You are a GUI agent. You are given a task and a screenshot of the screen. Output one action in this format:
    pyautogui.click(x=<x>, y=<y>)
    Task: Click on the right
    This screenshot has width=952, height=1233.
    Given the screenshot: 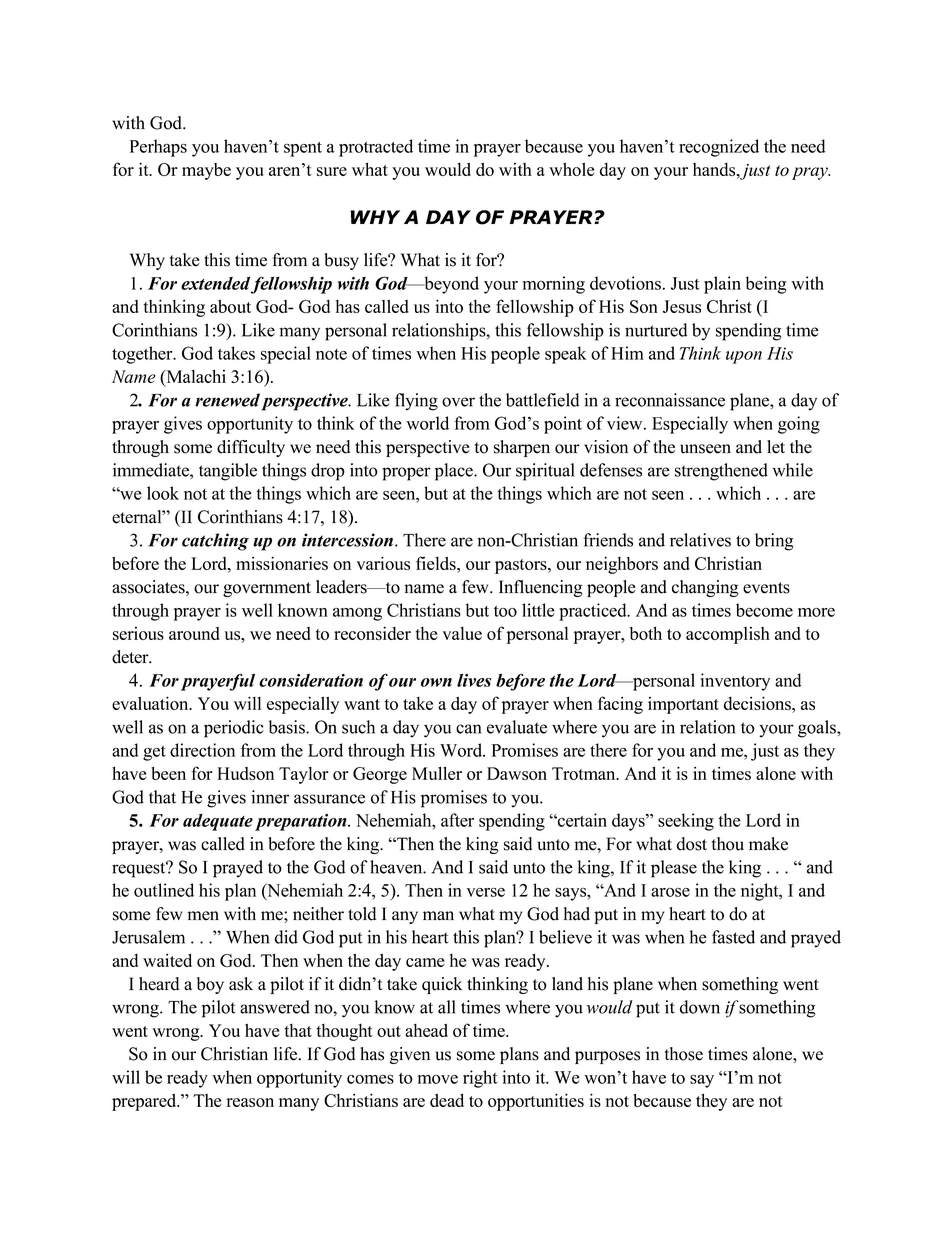 What is the action you would take?
    pyautogui.click(x=480, y=1079)
